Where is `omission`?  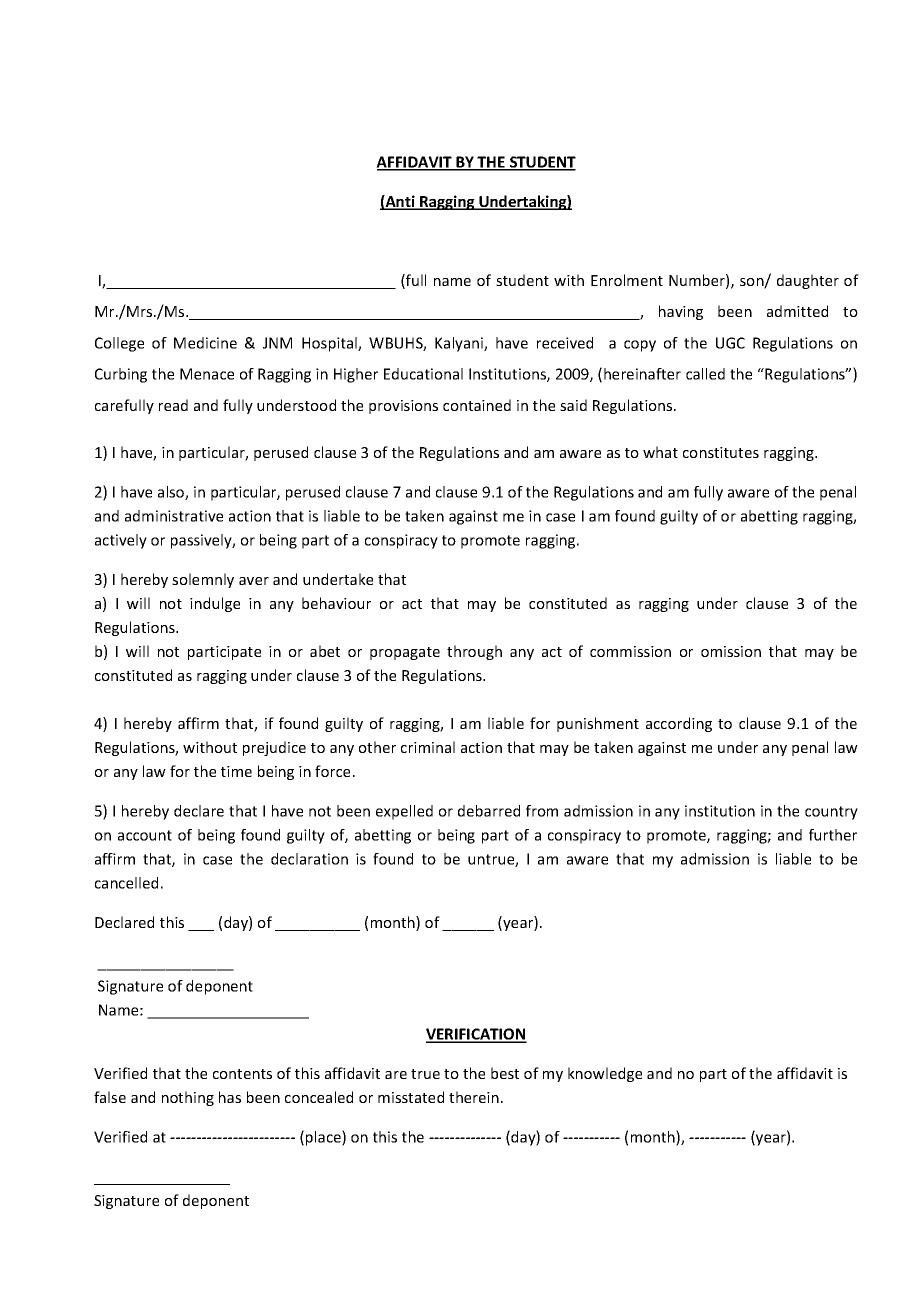 omission is located at coordinates (731, 651).
